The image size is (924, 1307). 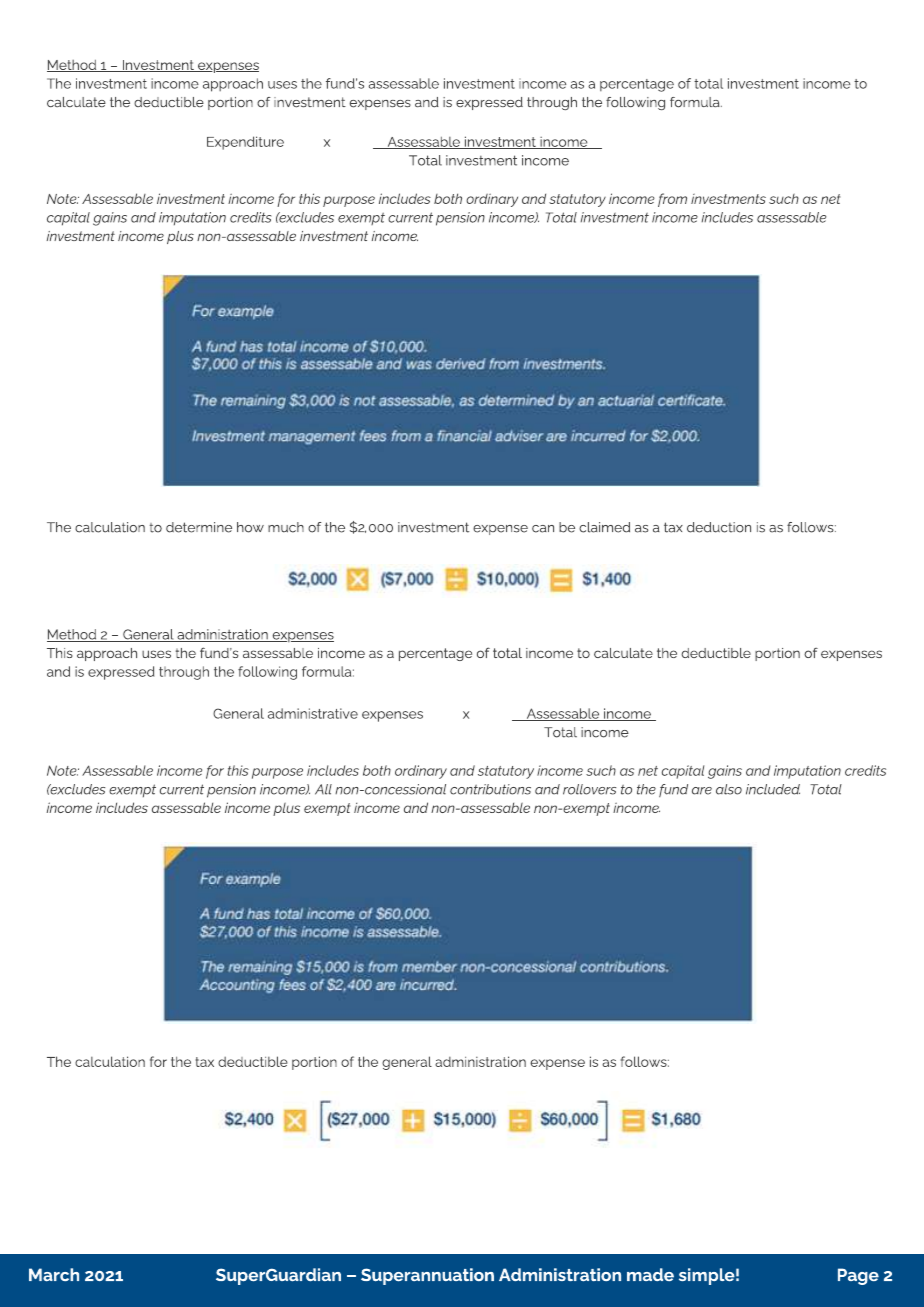 I want to click on Superannuation, so click(x=427, y=1276).
